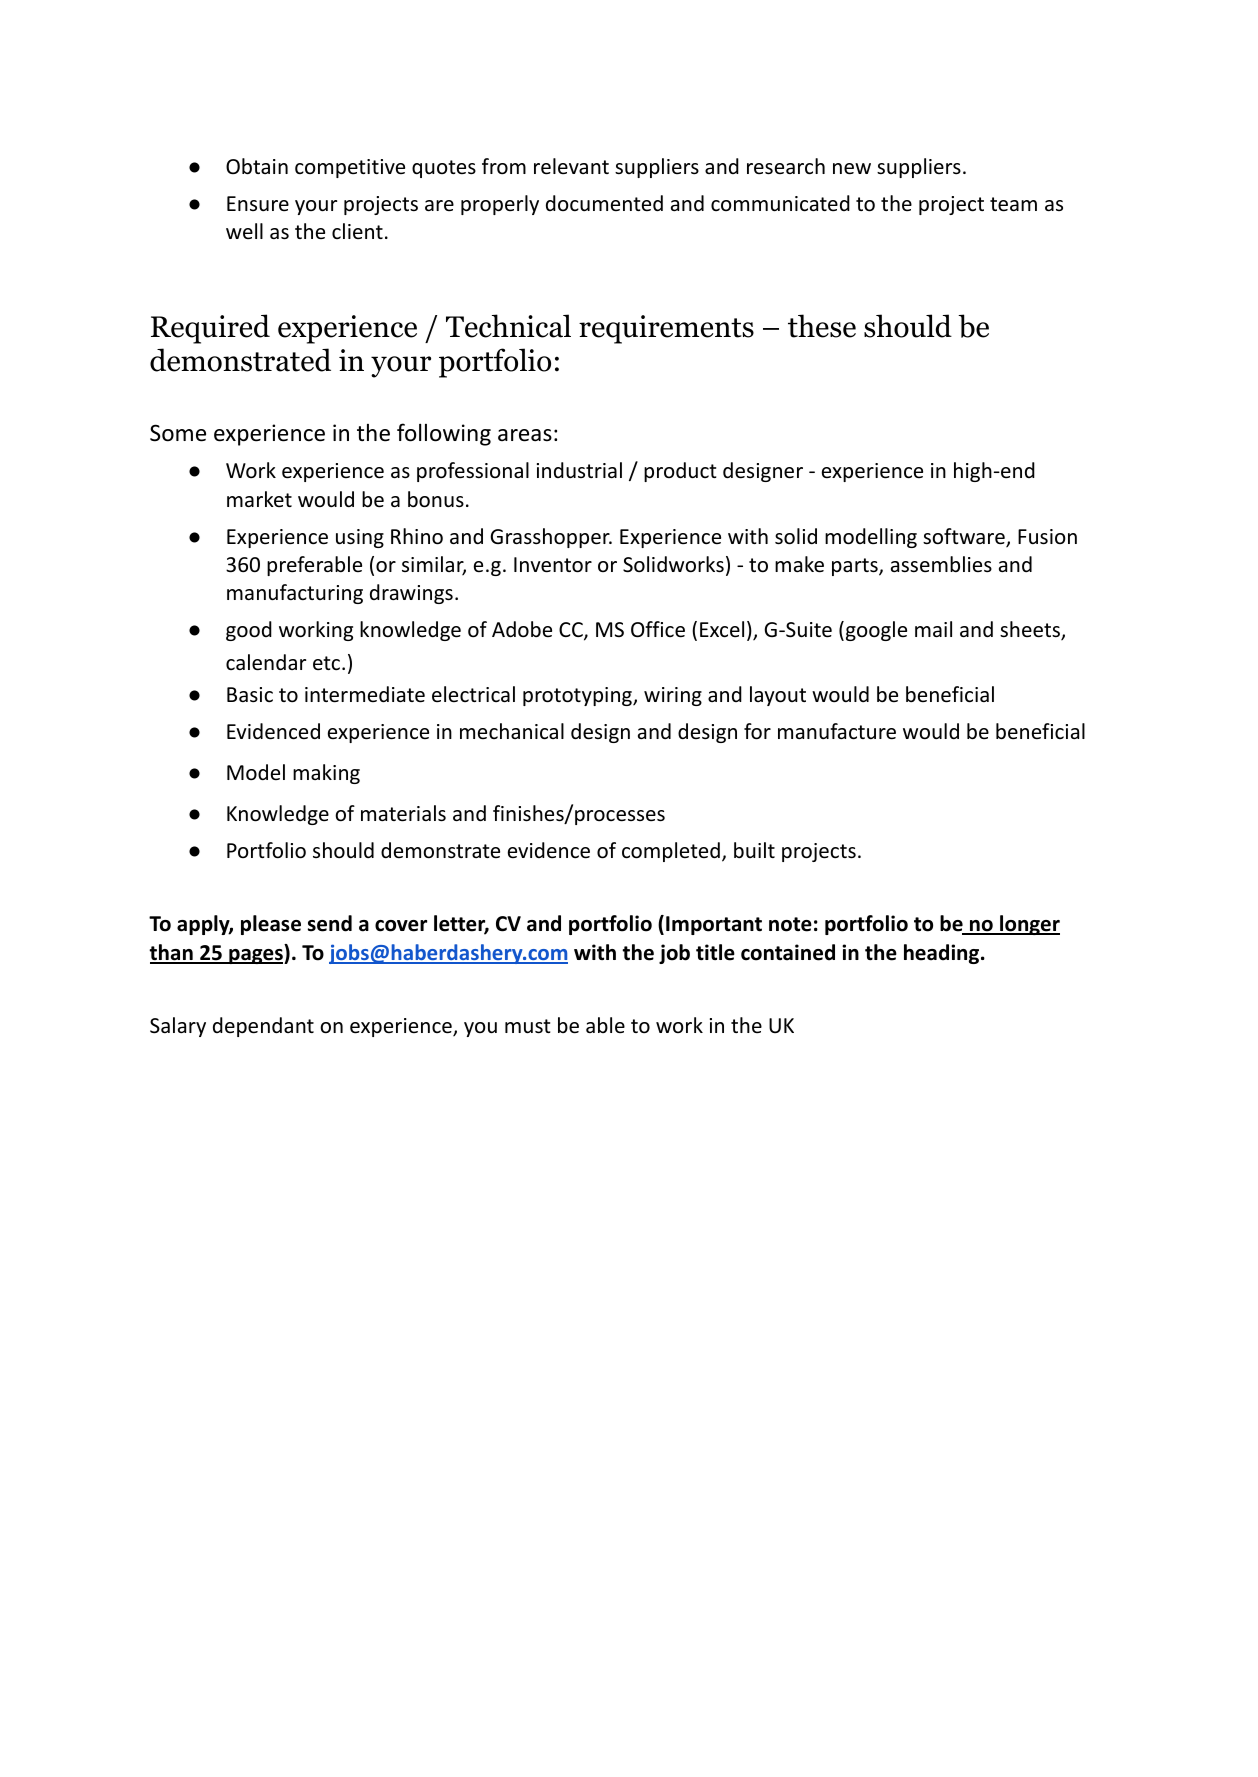 The width and height of the image is (1258, 1777). What do you see at coordinates (933, 629) in the image?
I see `mail` at bounding box center [933, 629].
